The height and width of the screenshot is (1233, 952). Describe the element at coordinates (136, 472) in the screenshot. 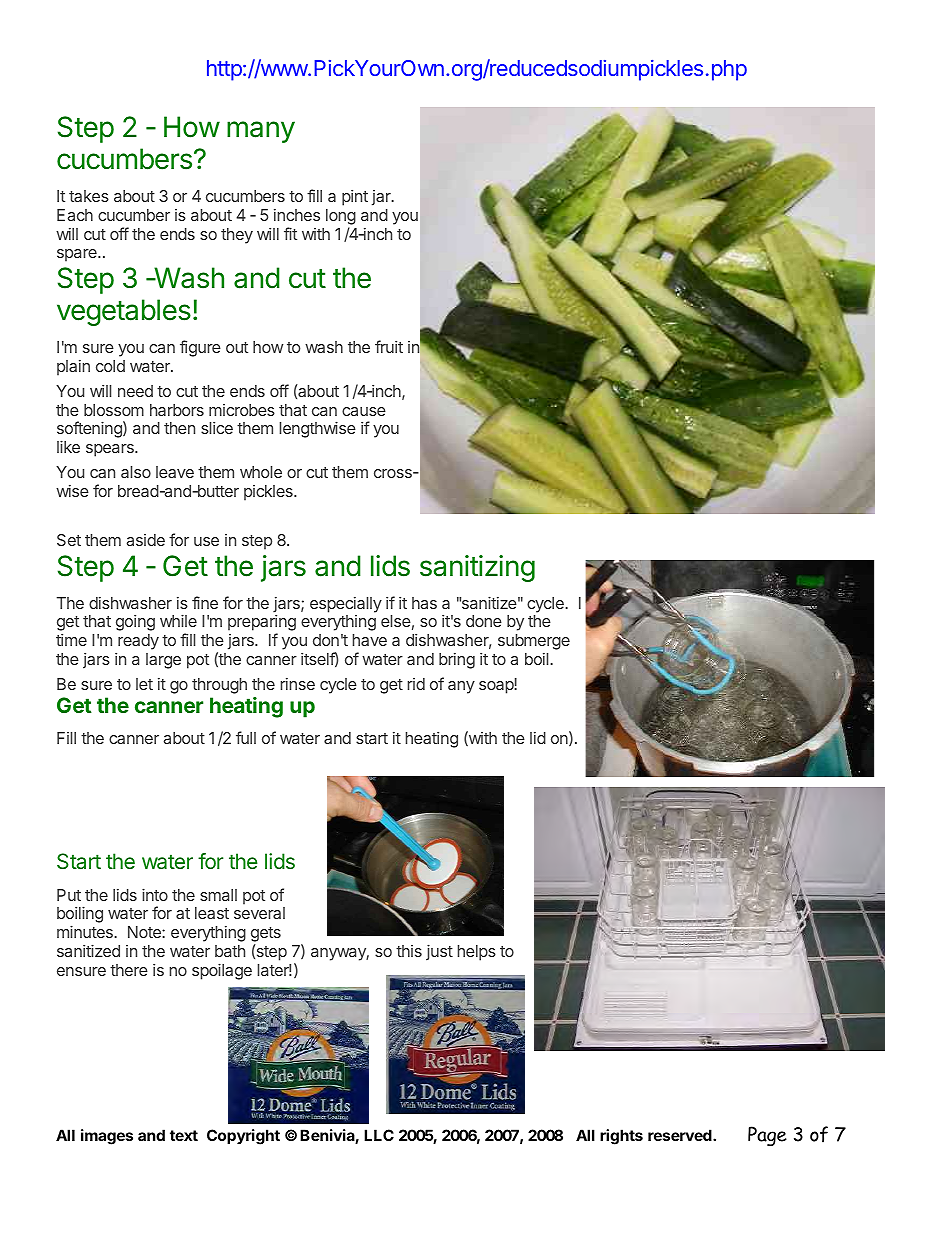

I see `also` at that location.
